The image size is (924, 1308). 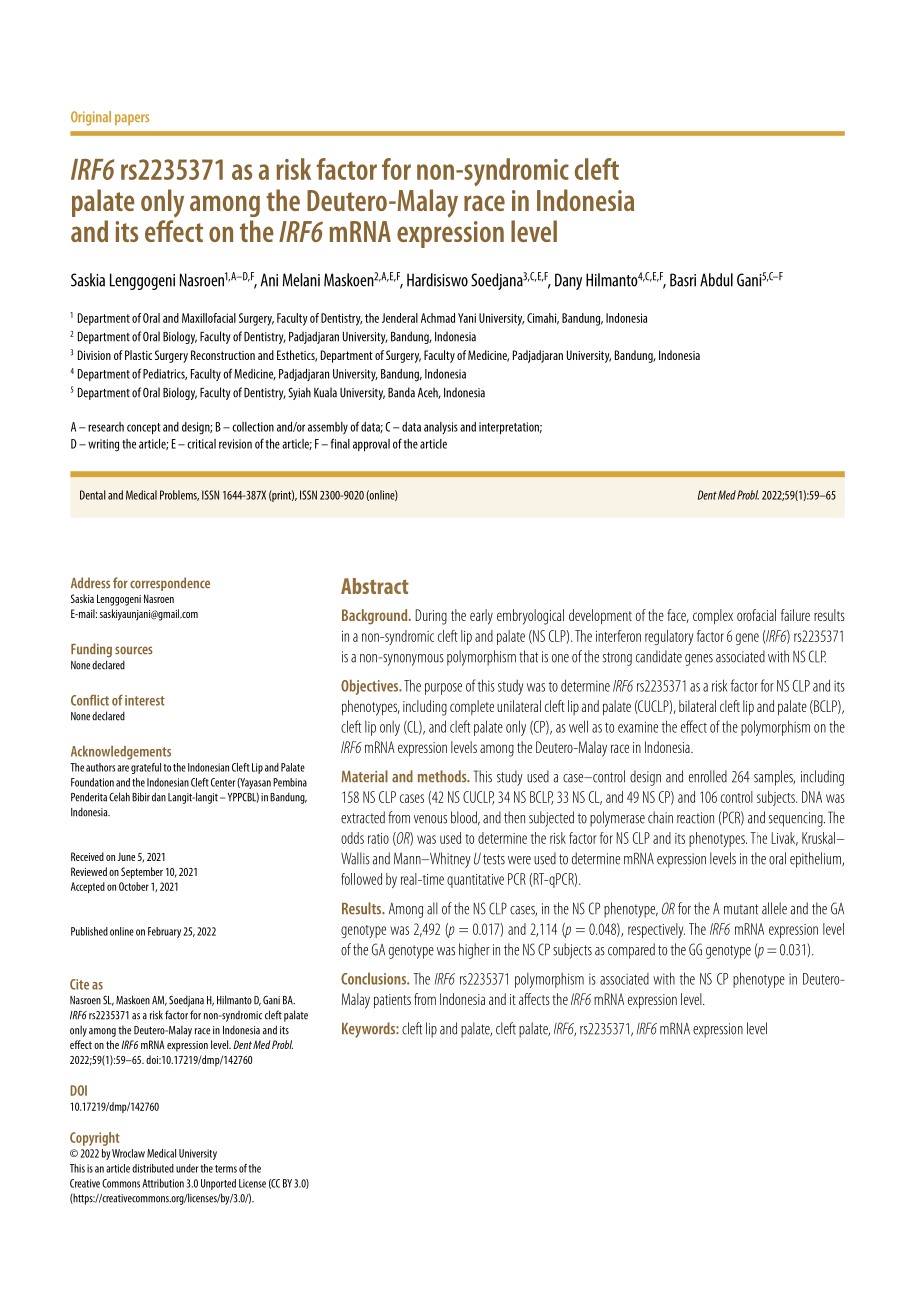 What do you see at coordinates (226, 1169) in the screenshot?
I see `terms` at bounding box center [226, 1169].
